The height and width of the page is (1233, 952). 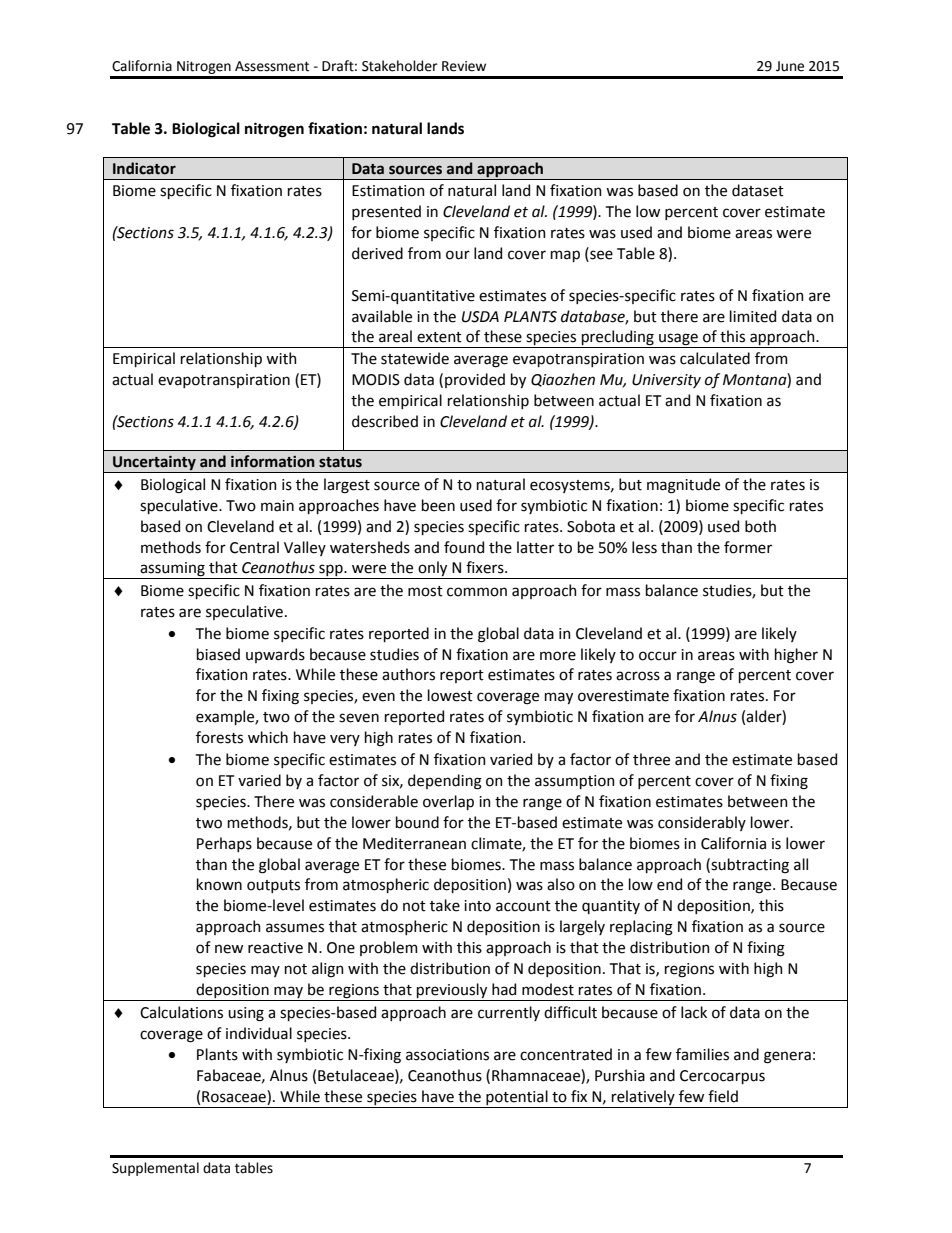 I want to click on field, so click(x=723, y=1096).
